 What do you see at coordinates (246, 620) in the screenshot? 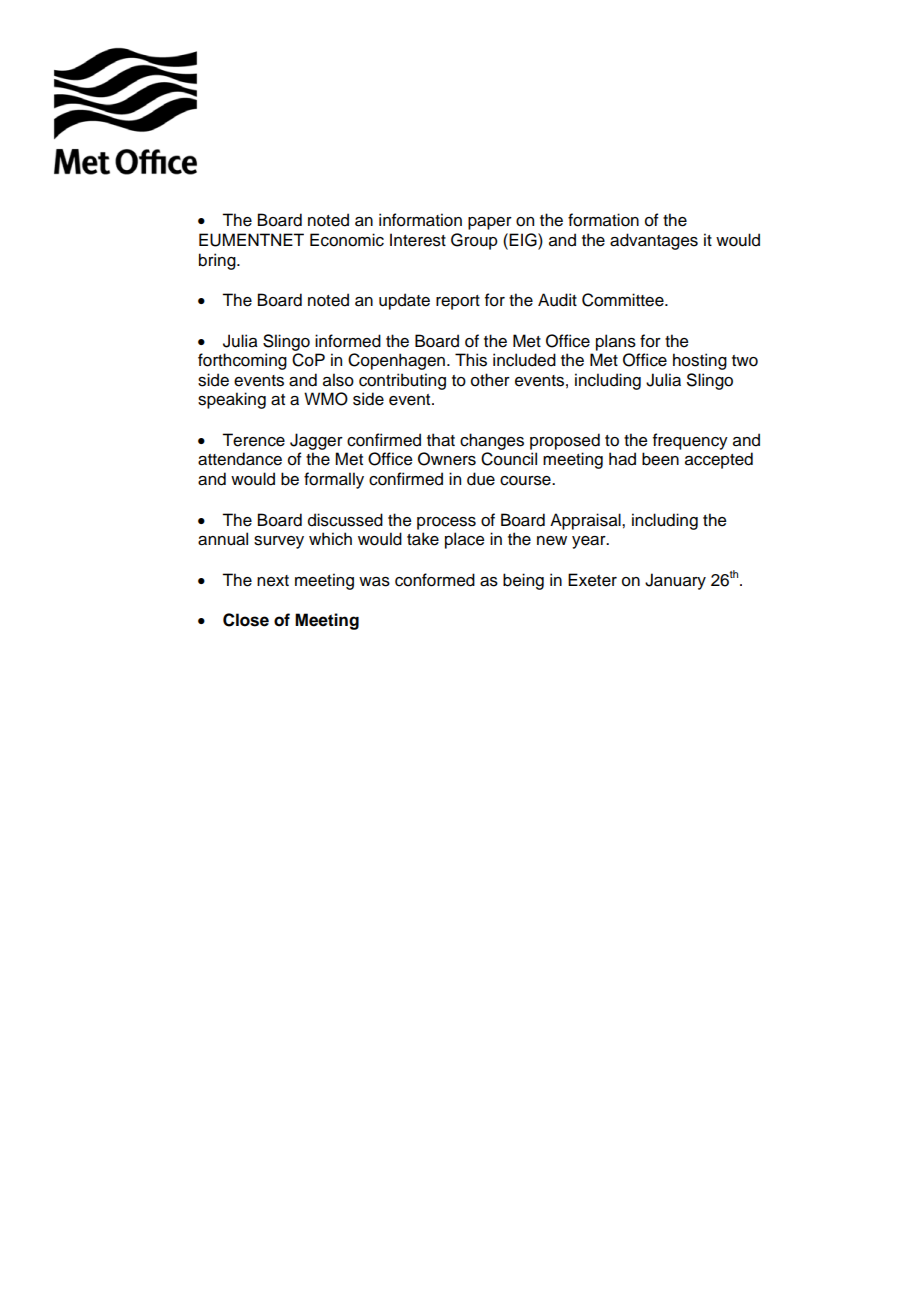
I see `Close` at bounding box center [246, 620].
